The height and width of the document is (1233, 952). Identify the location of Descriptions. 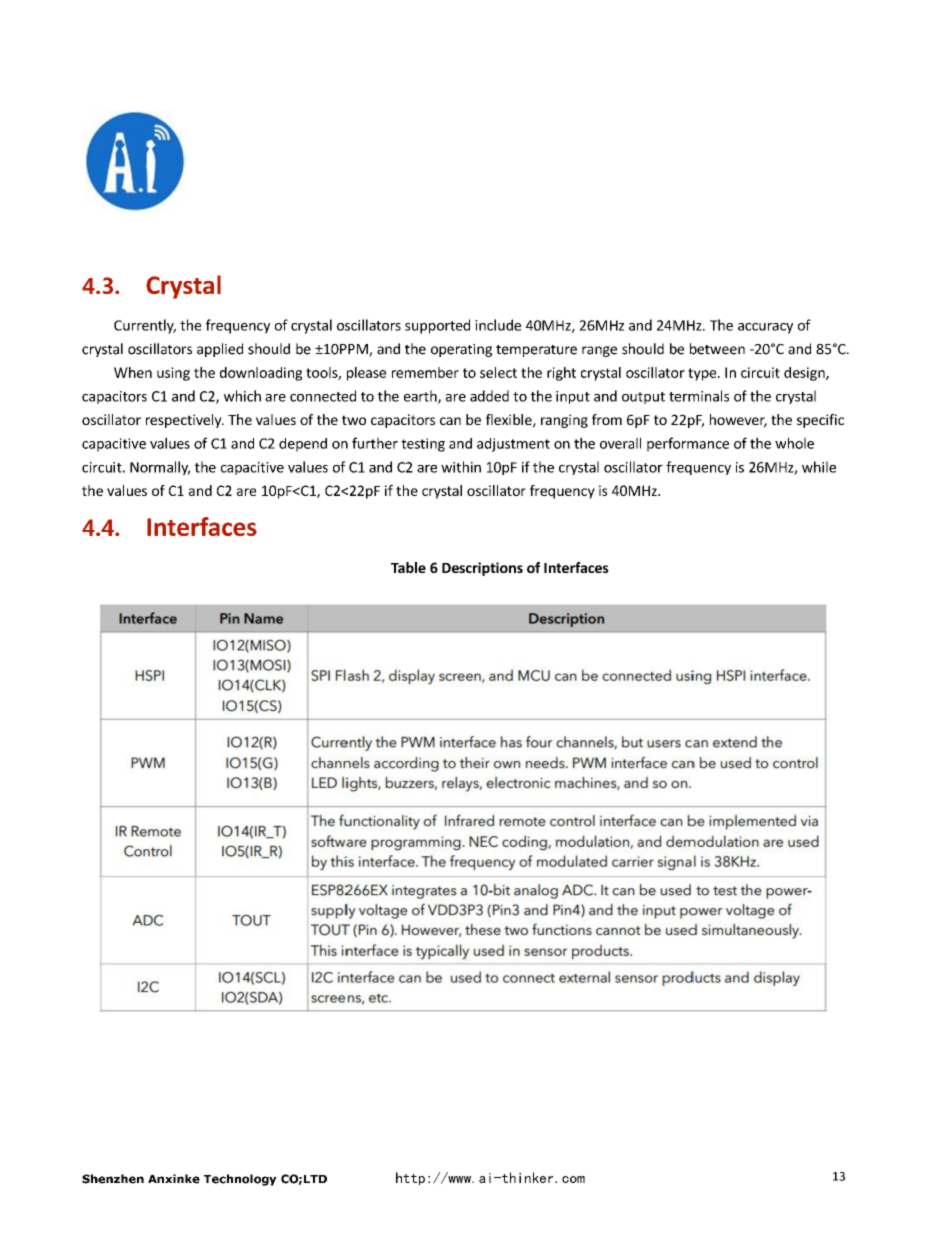
(482, 569).
